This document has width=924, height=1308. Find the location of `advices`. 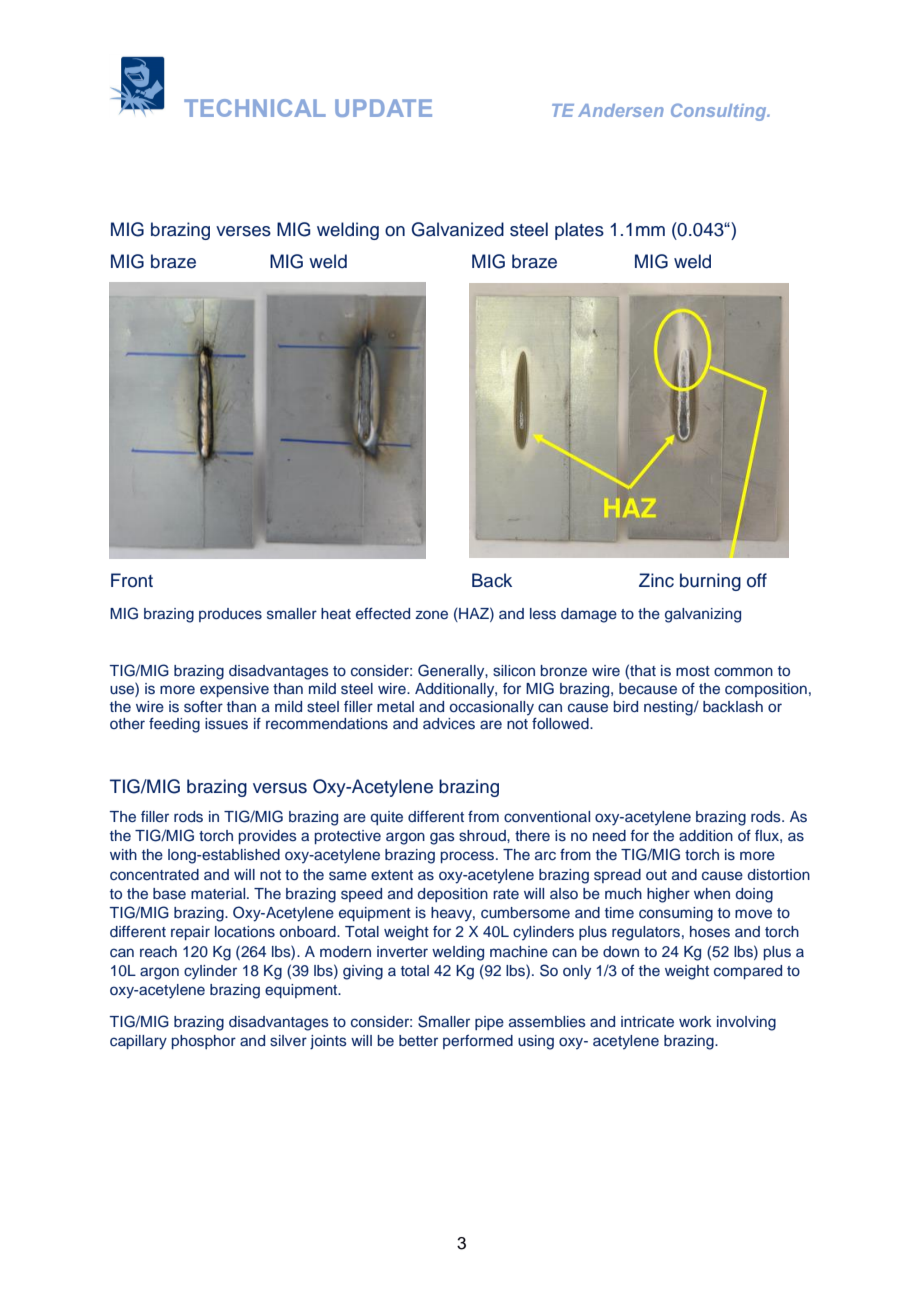

advices is located at coordinates (449, 724).
